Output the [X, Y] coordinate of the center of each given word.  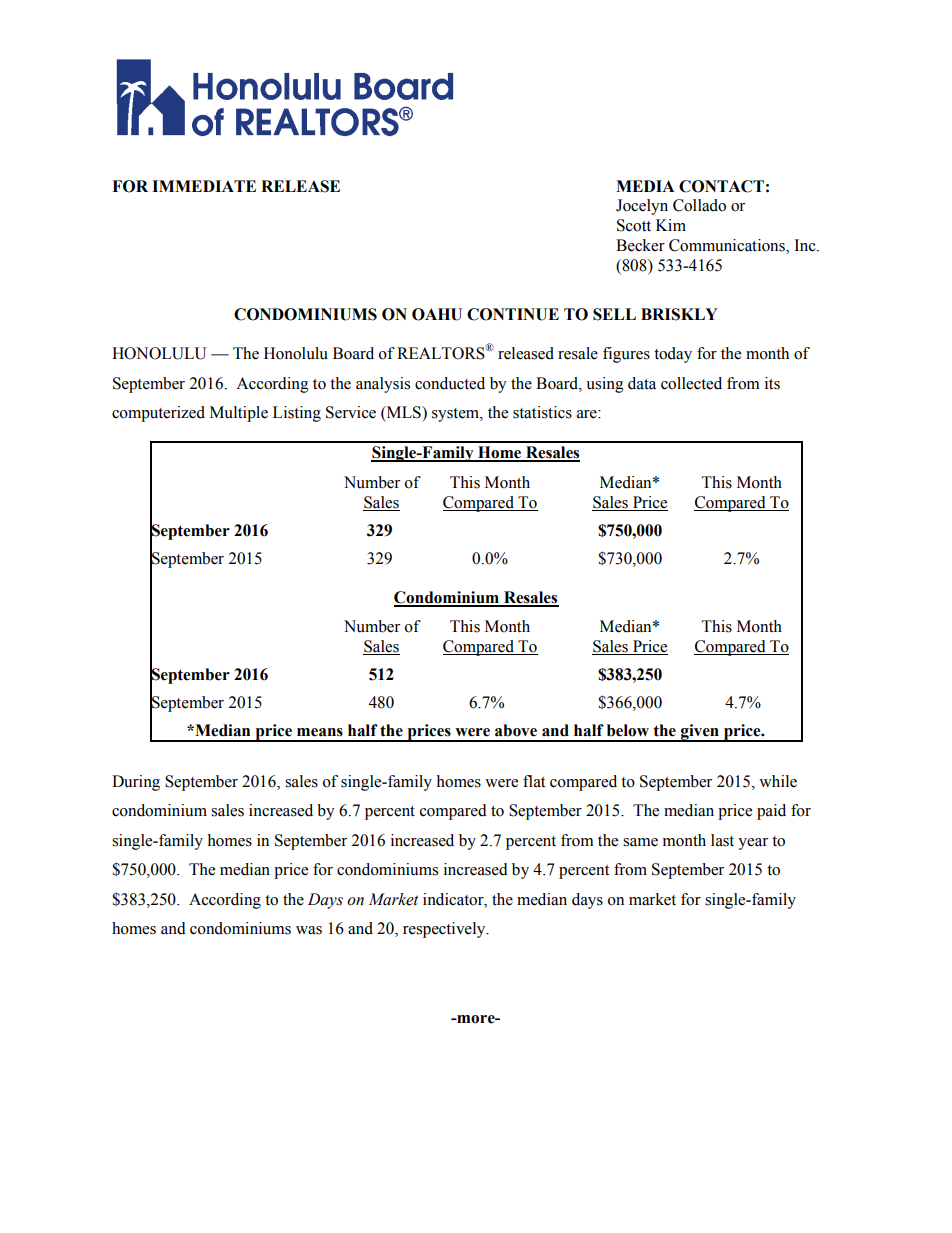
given [700, 733]
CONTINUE [513, 314]
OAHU [437, 314]
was [309, 930]
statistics [542, 412]
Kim [671, 225]
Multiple [239, 414]
